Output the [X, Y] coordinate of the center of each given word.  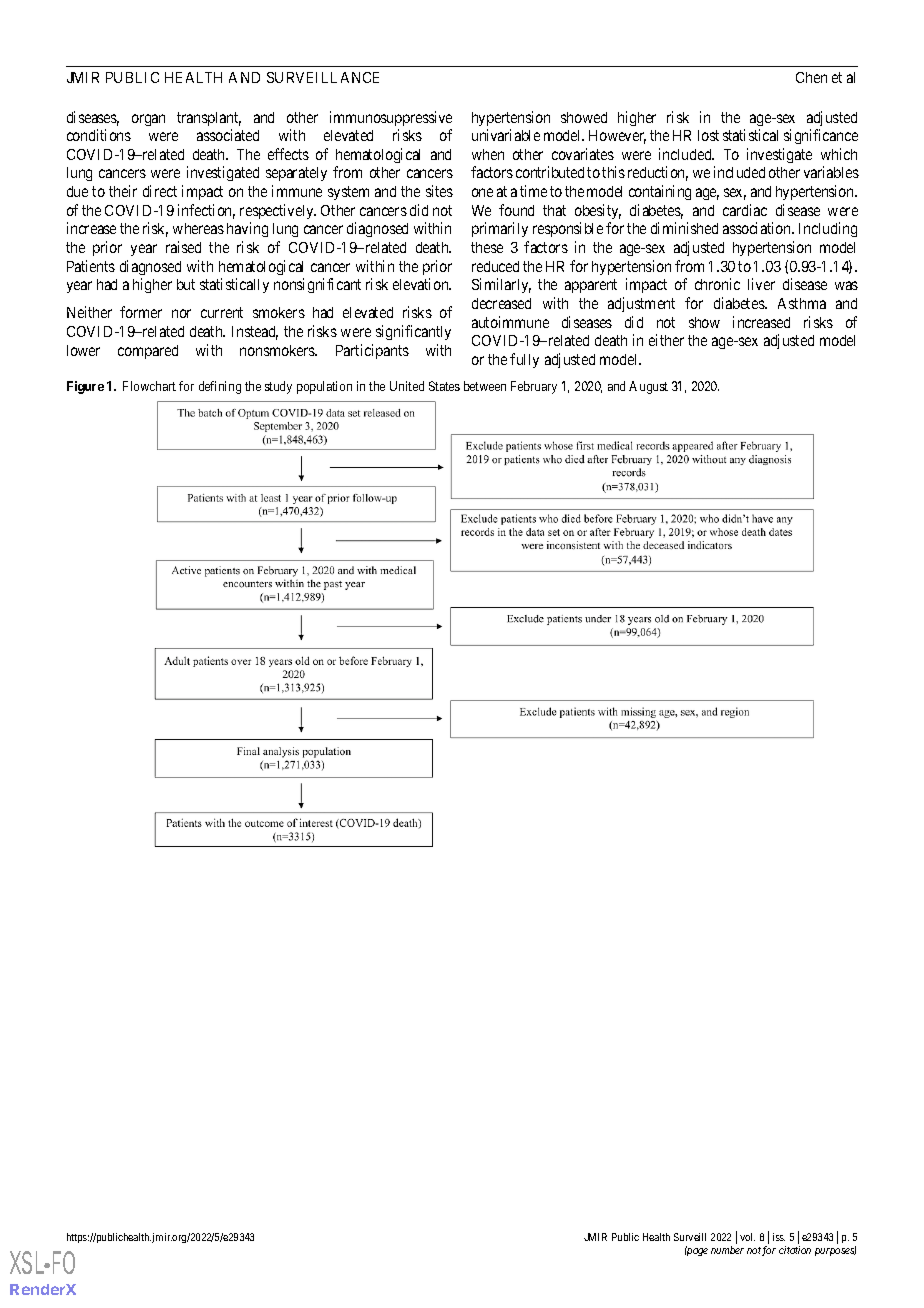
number [727, 1250]
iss [779, 1237]
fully [524, 360]
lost [708, 135]
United [407, 386]
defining [220, 387]
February [534, 387]
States [444, 386]
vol [747, 1237]
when [488, 154]
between [485, 386]
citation [795, 1250]
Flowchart [149, 386]
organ [148, 120]
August [648, 387]
